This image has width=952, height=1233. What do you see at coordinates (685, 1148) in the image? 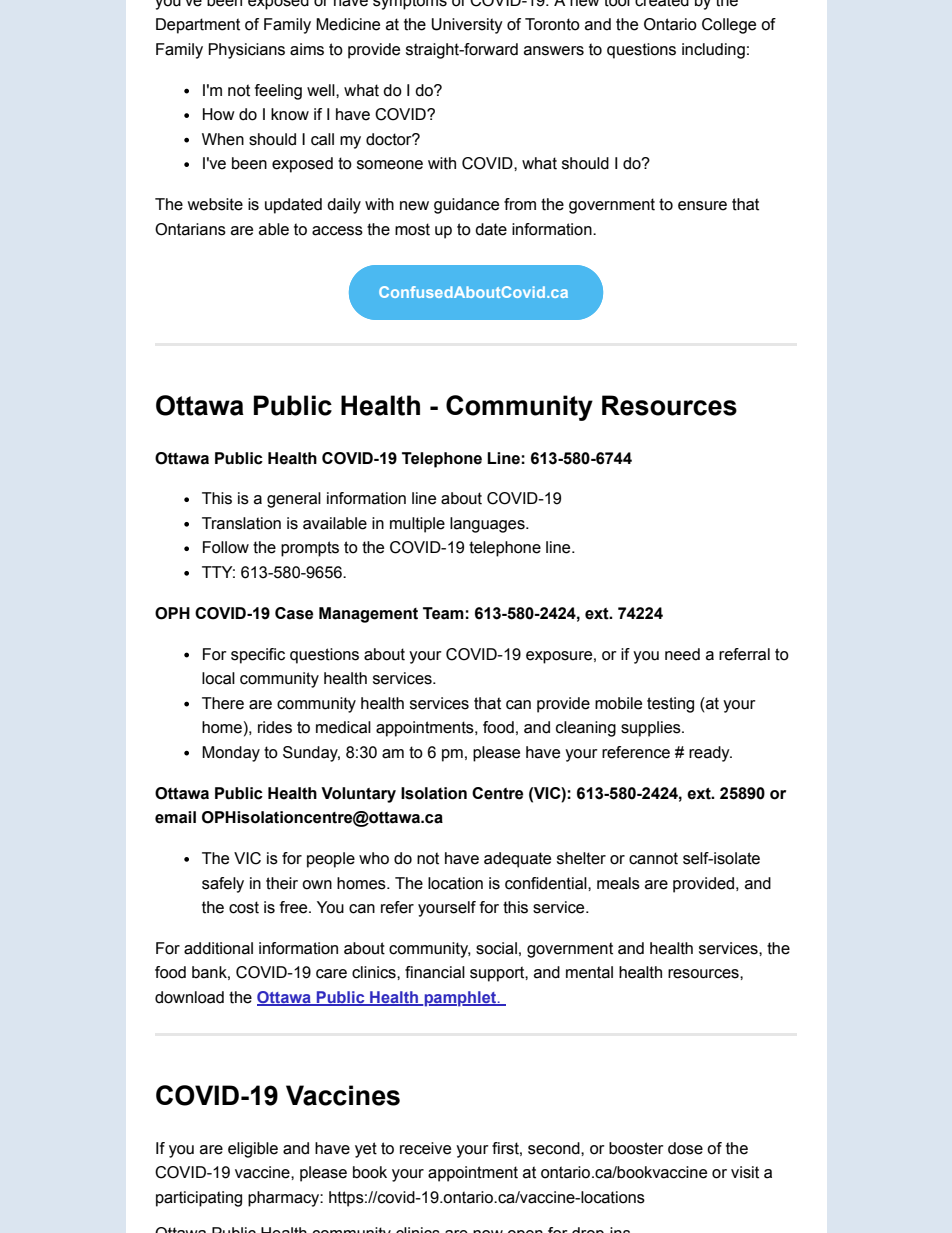
I see `dose` at bounding box center [685, 1148].
